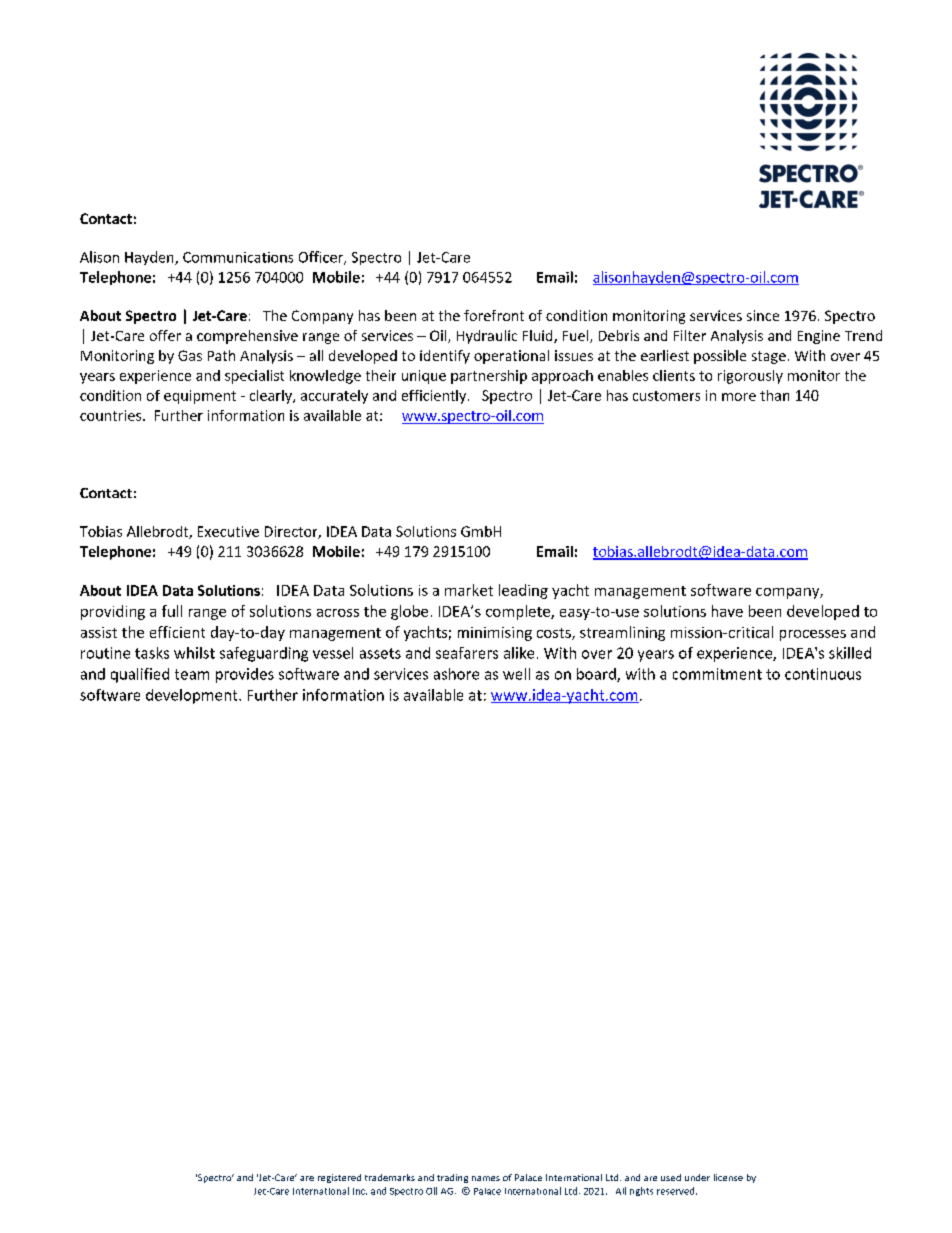 This screenshot has width=952, height=1233. Describe the element at coordinates (469, 590) in the screenshot. I see `market` at that location.
